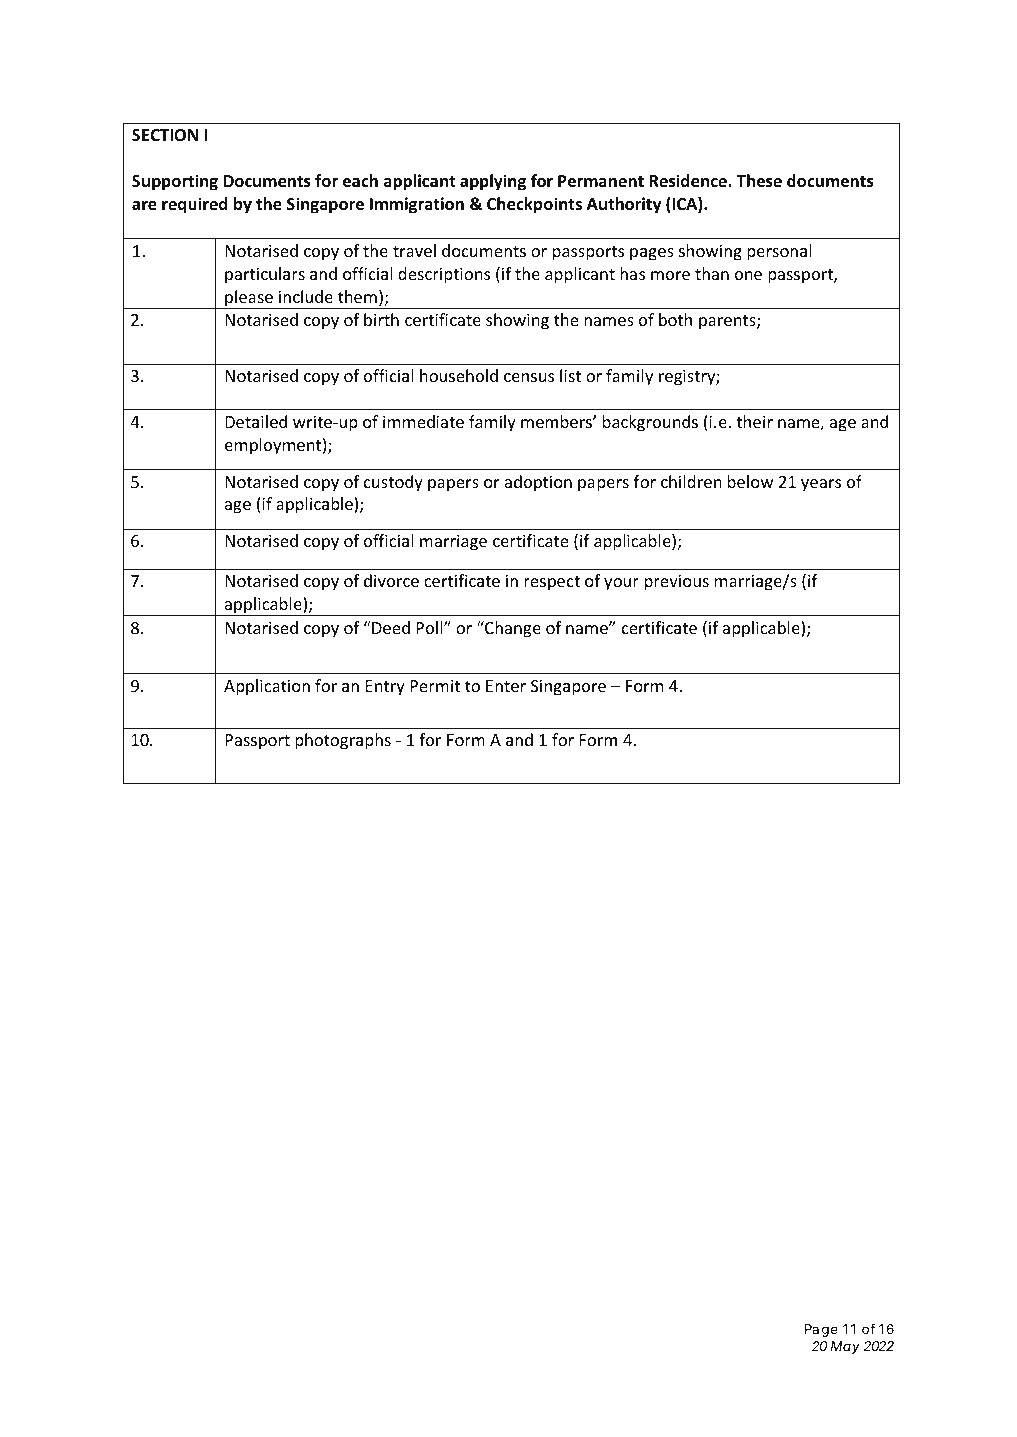  I want to click on Entry, so click(385, 688).
